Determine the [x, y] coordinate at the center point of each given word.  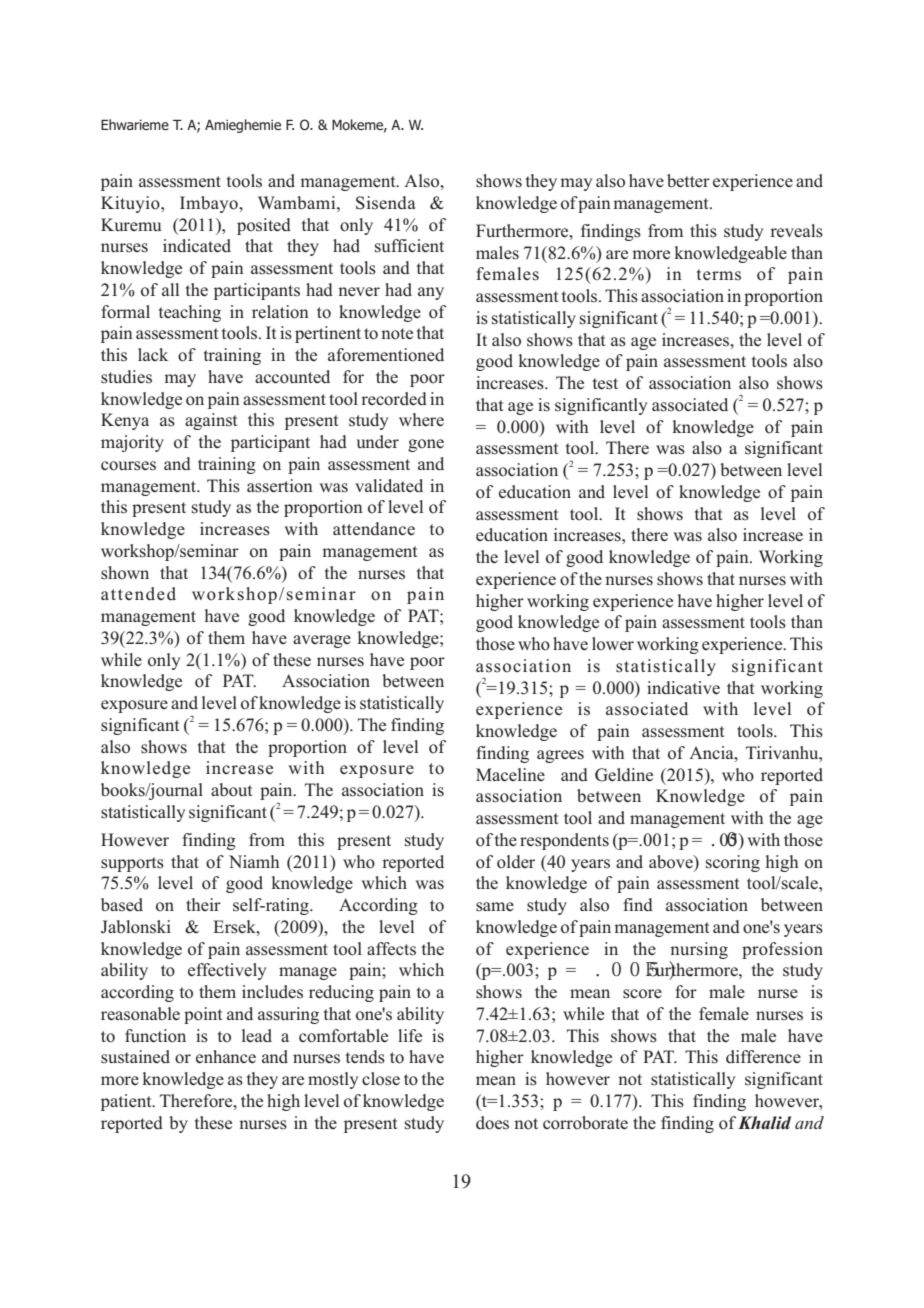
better [688, 181]
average [322, 641]
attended [138, 593]
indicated [197, 246]
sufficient [409, 246]
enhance [226, 1057]
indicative [683, 688]
